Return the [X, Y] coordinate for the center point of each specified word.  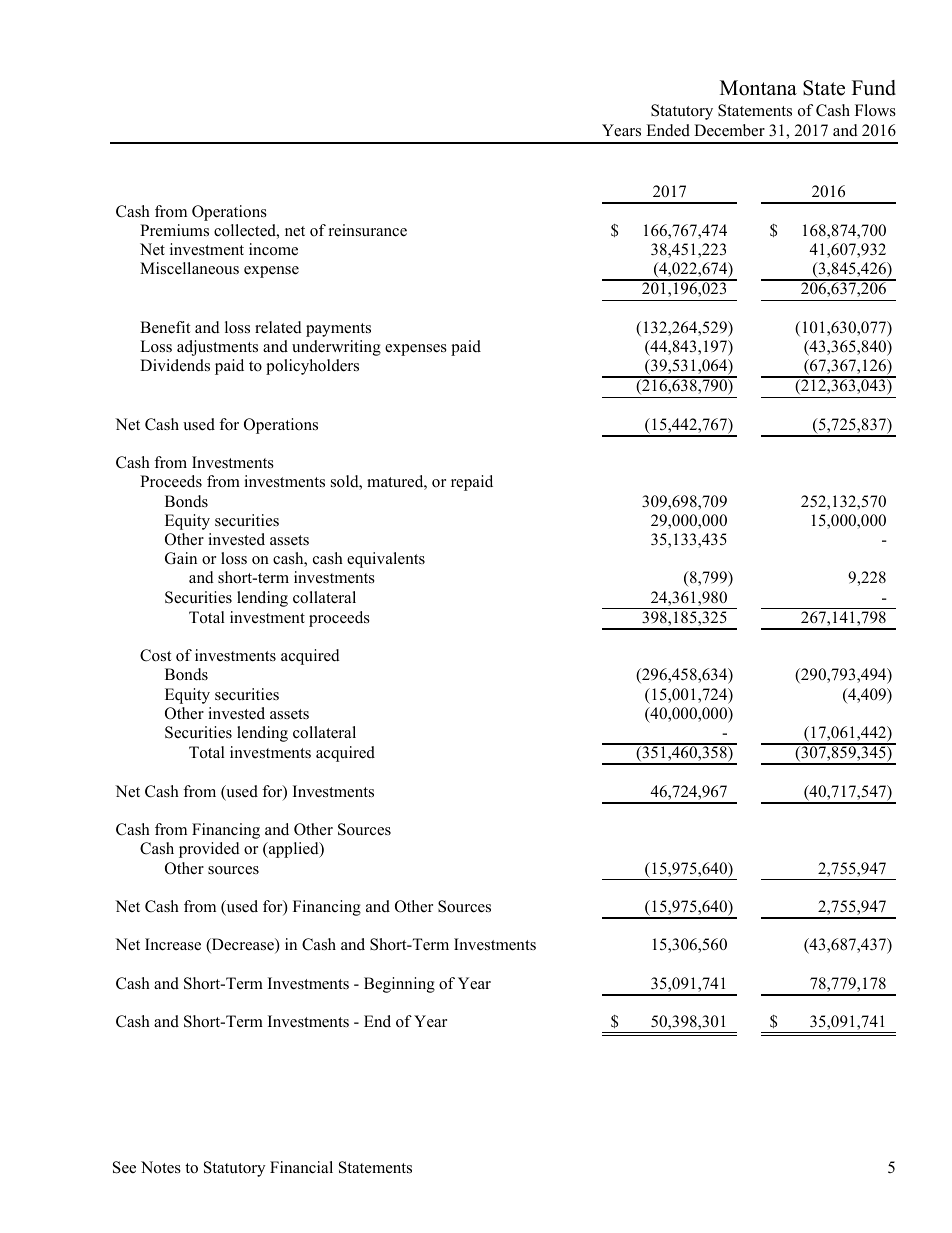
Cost [155, 655]
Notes [161, 1167]
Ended [668, 130]
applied [293, 850]
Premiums [174, 230]
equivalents [386, 560]
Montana [758, 88]
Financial [301, 1167]
